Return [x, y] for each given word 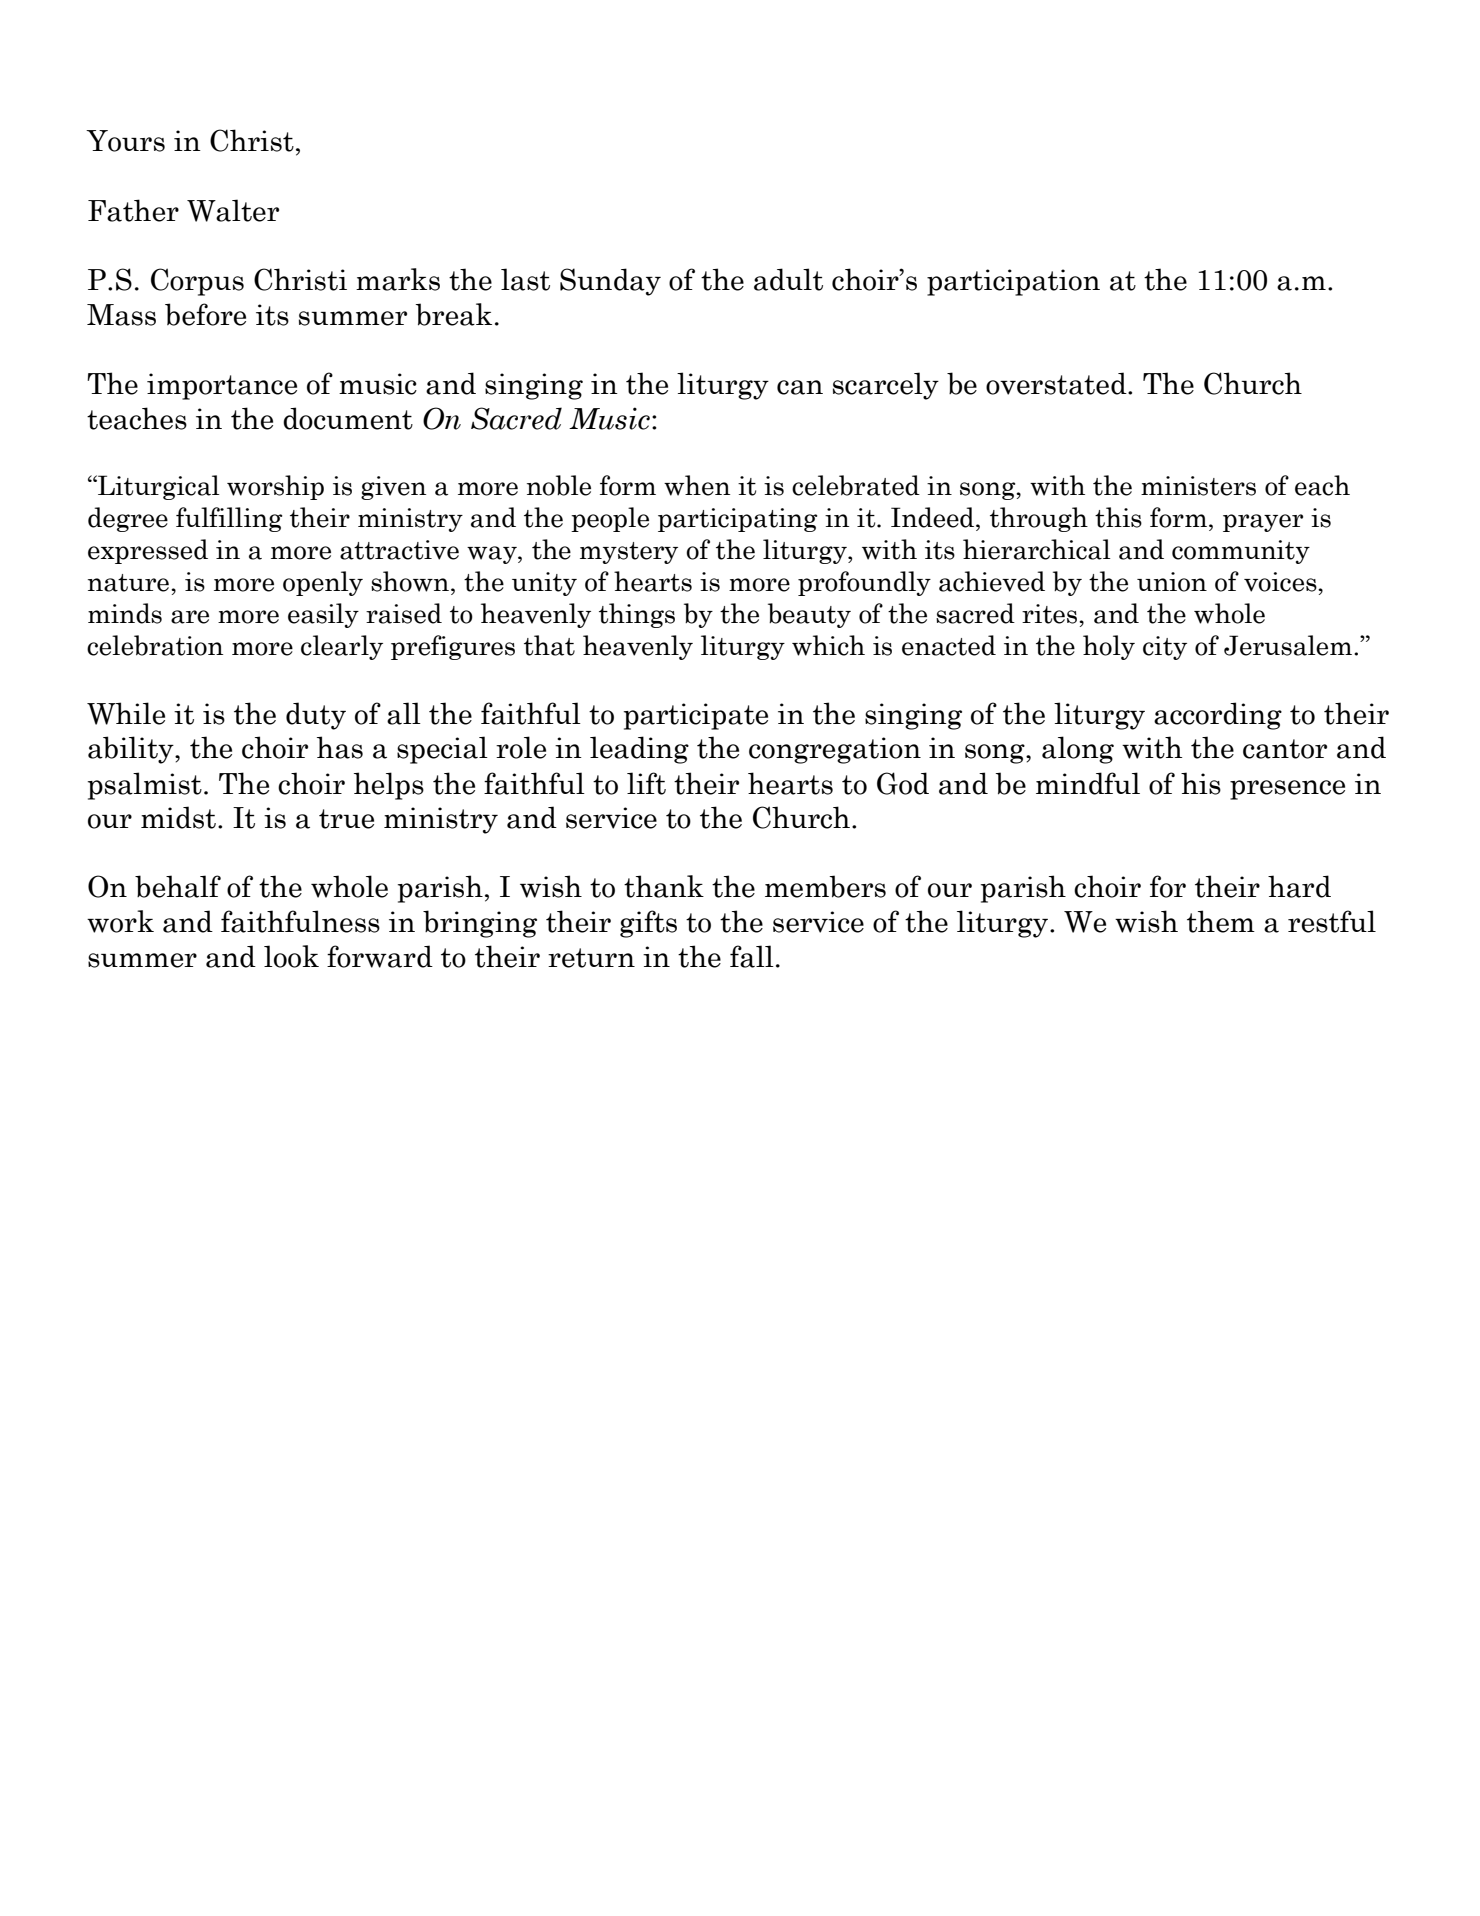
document [348, 418]
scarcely [886, 386]
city [1165, 648]
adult [788, 279]
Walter [233, 210]
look [291, 956]
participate [696, 716]
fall [752, 956]
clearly [342, 647]
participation [1013, 282]
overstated [1057, 383]
